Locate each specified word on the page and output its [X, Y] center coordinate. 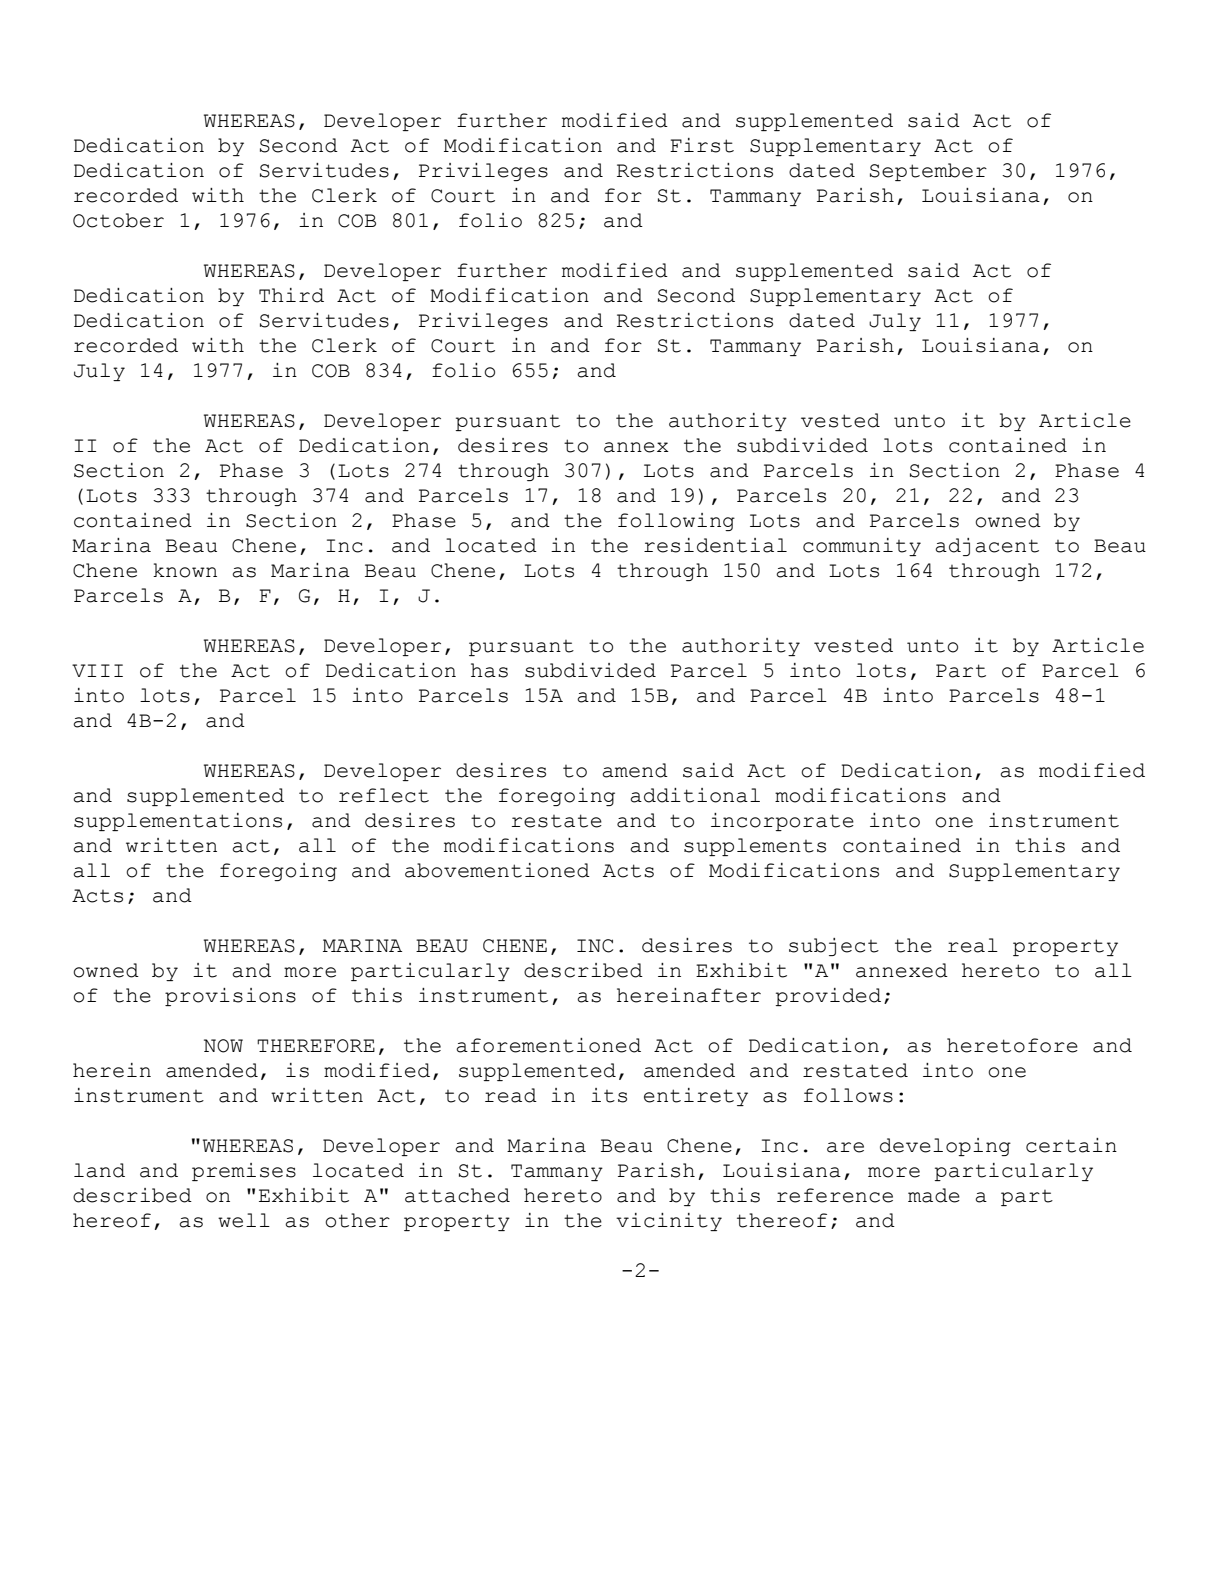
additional [695, 795]
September [928, 172]
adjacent [987, 547]
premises [244, 1172]
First [702, 145]
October [118, 220]
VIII [97, 670]
